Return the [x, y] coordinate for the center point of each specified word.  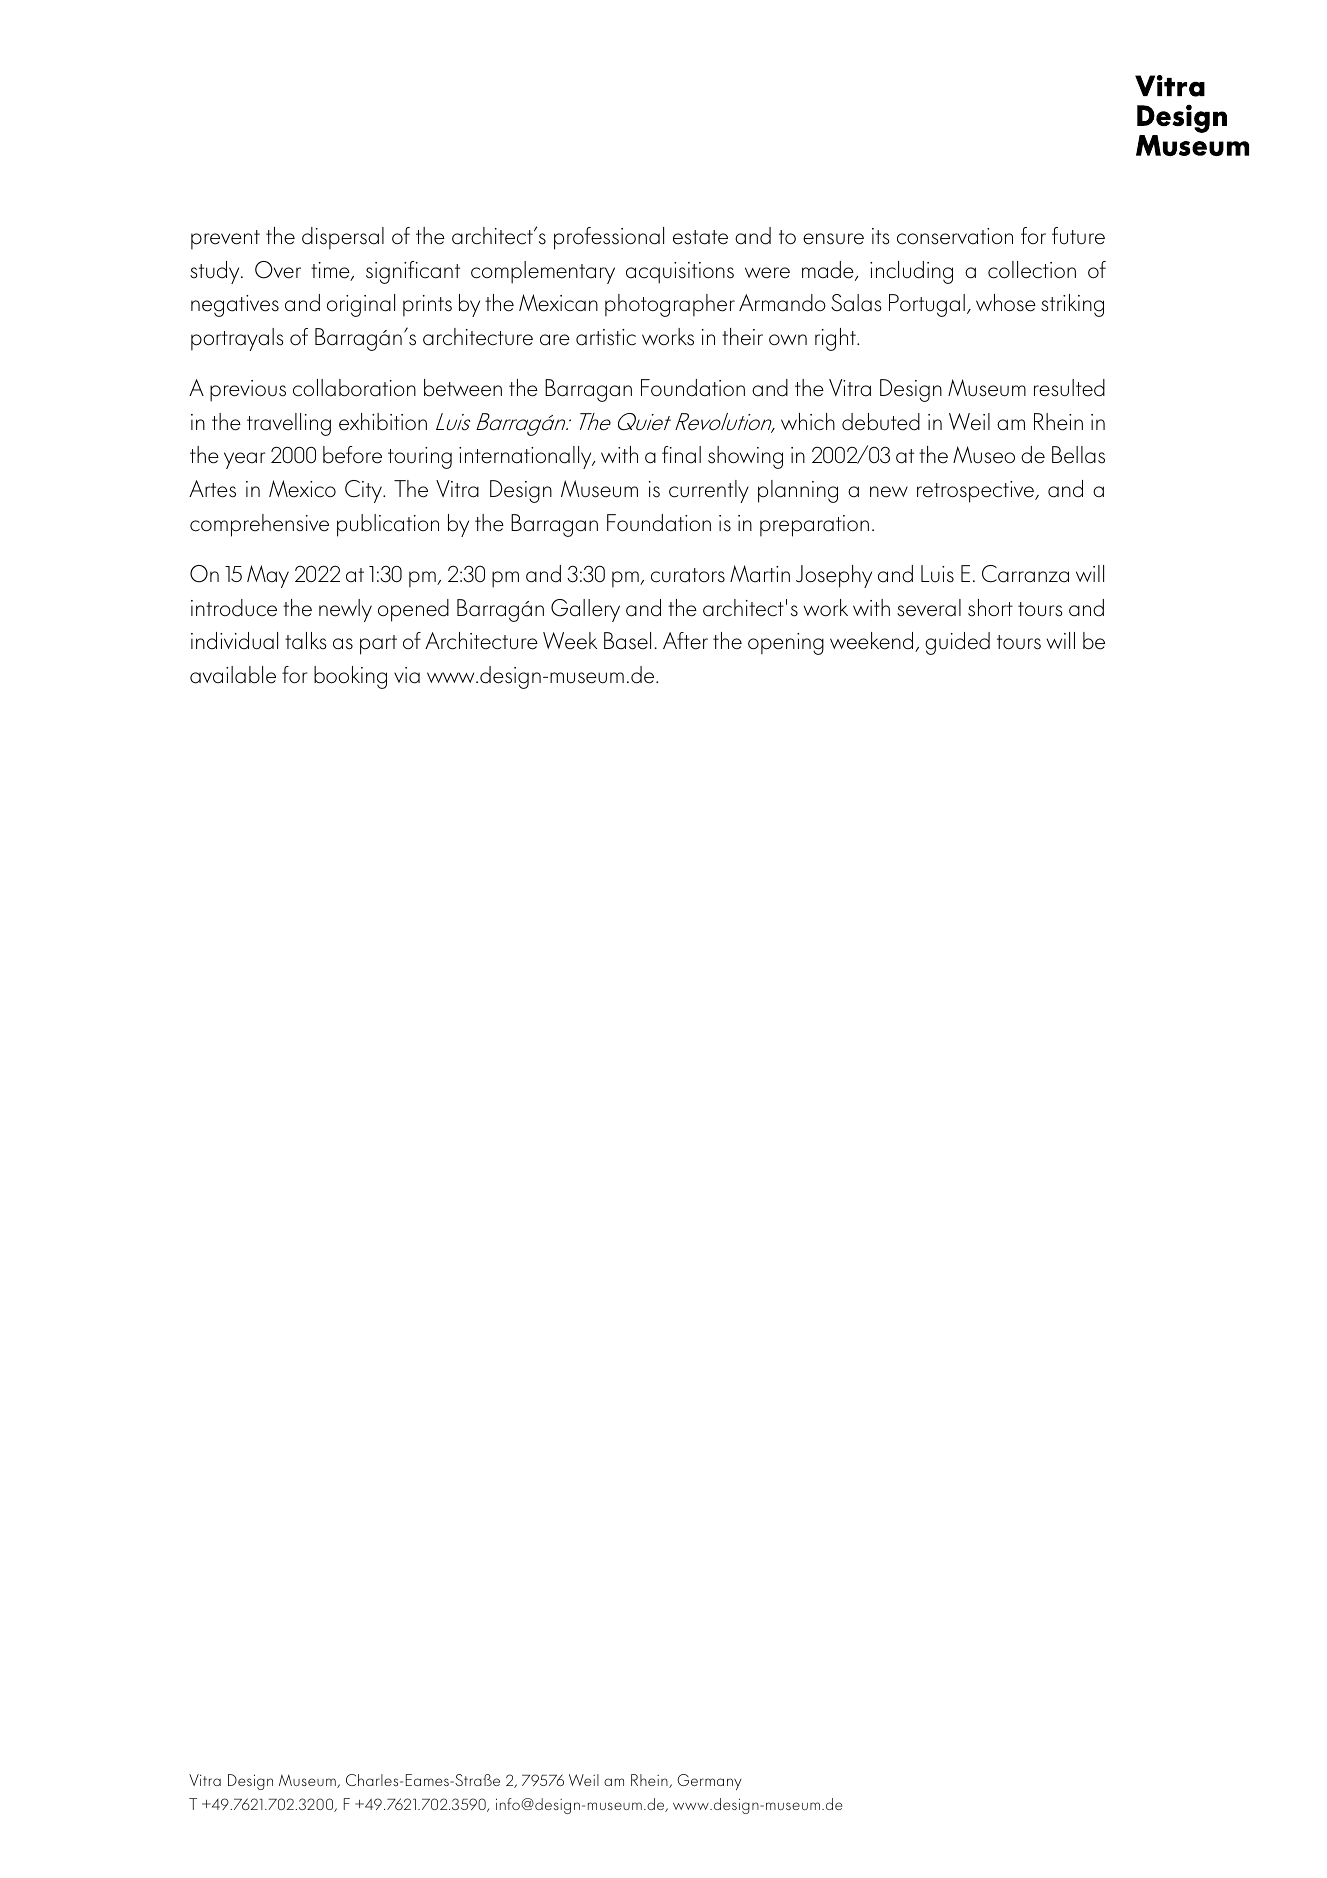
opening [786, 644]
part [378, 645]
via [407, 675]
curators [688, 575]
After [685, 641]
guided [957, 643]
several [929, 608]
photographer [670, 305]
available [233, 675]
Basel [627, 641]
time [331, 271]
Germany [709, 1782]
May [268, 576]
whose [1006, 303]
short [990, 608]
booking [350, 677]
